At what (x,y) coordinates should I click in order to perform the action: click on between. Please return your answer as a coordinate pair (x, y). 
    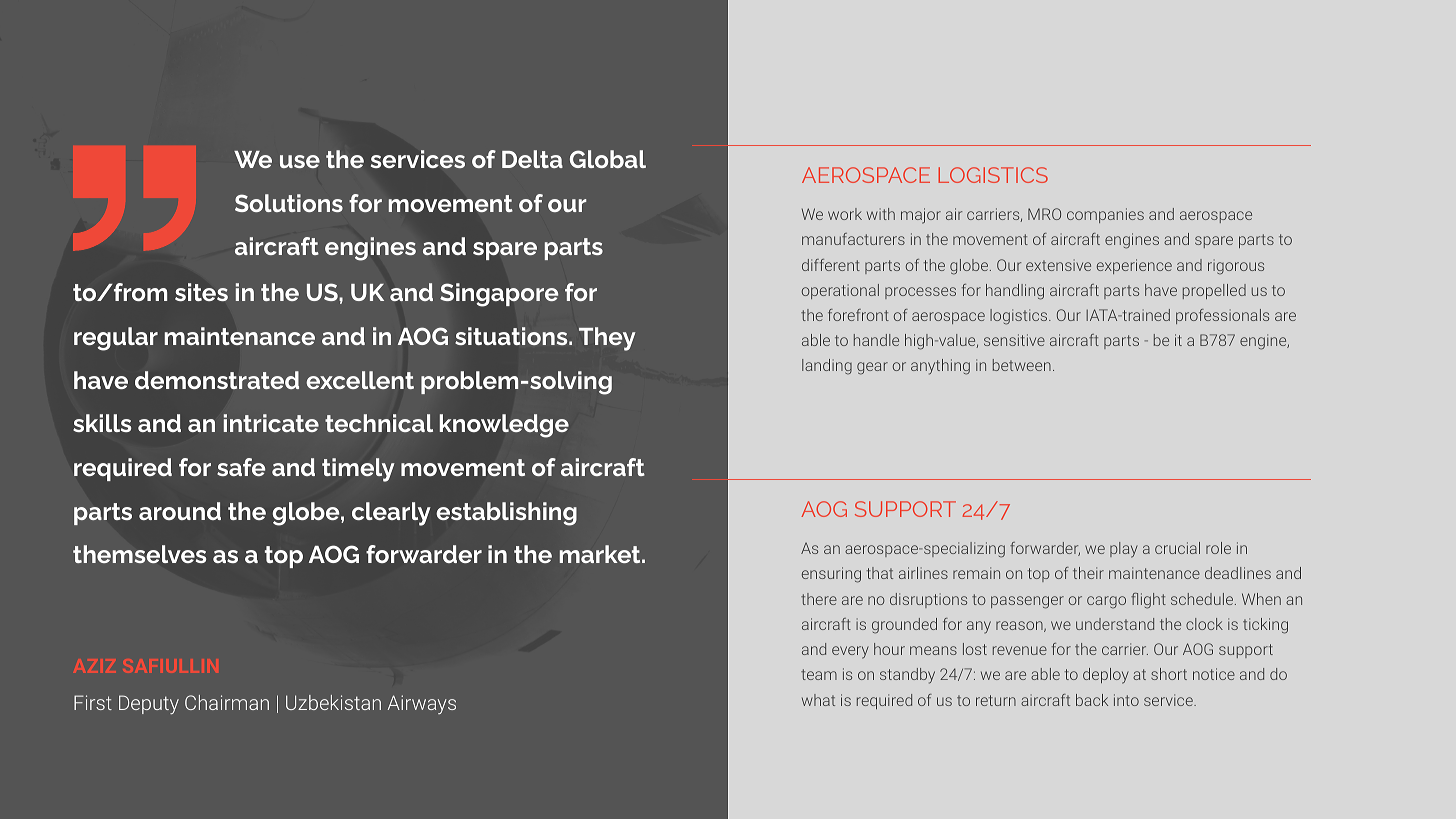
    Looking at the image, I should click on (1022, 365).
